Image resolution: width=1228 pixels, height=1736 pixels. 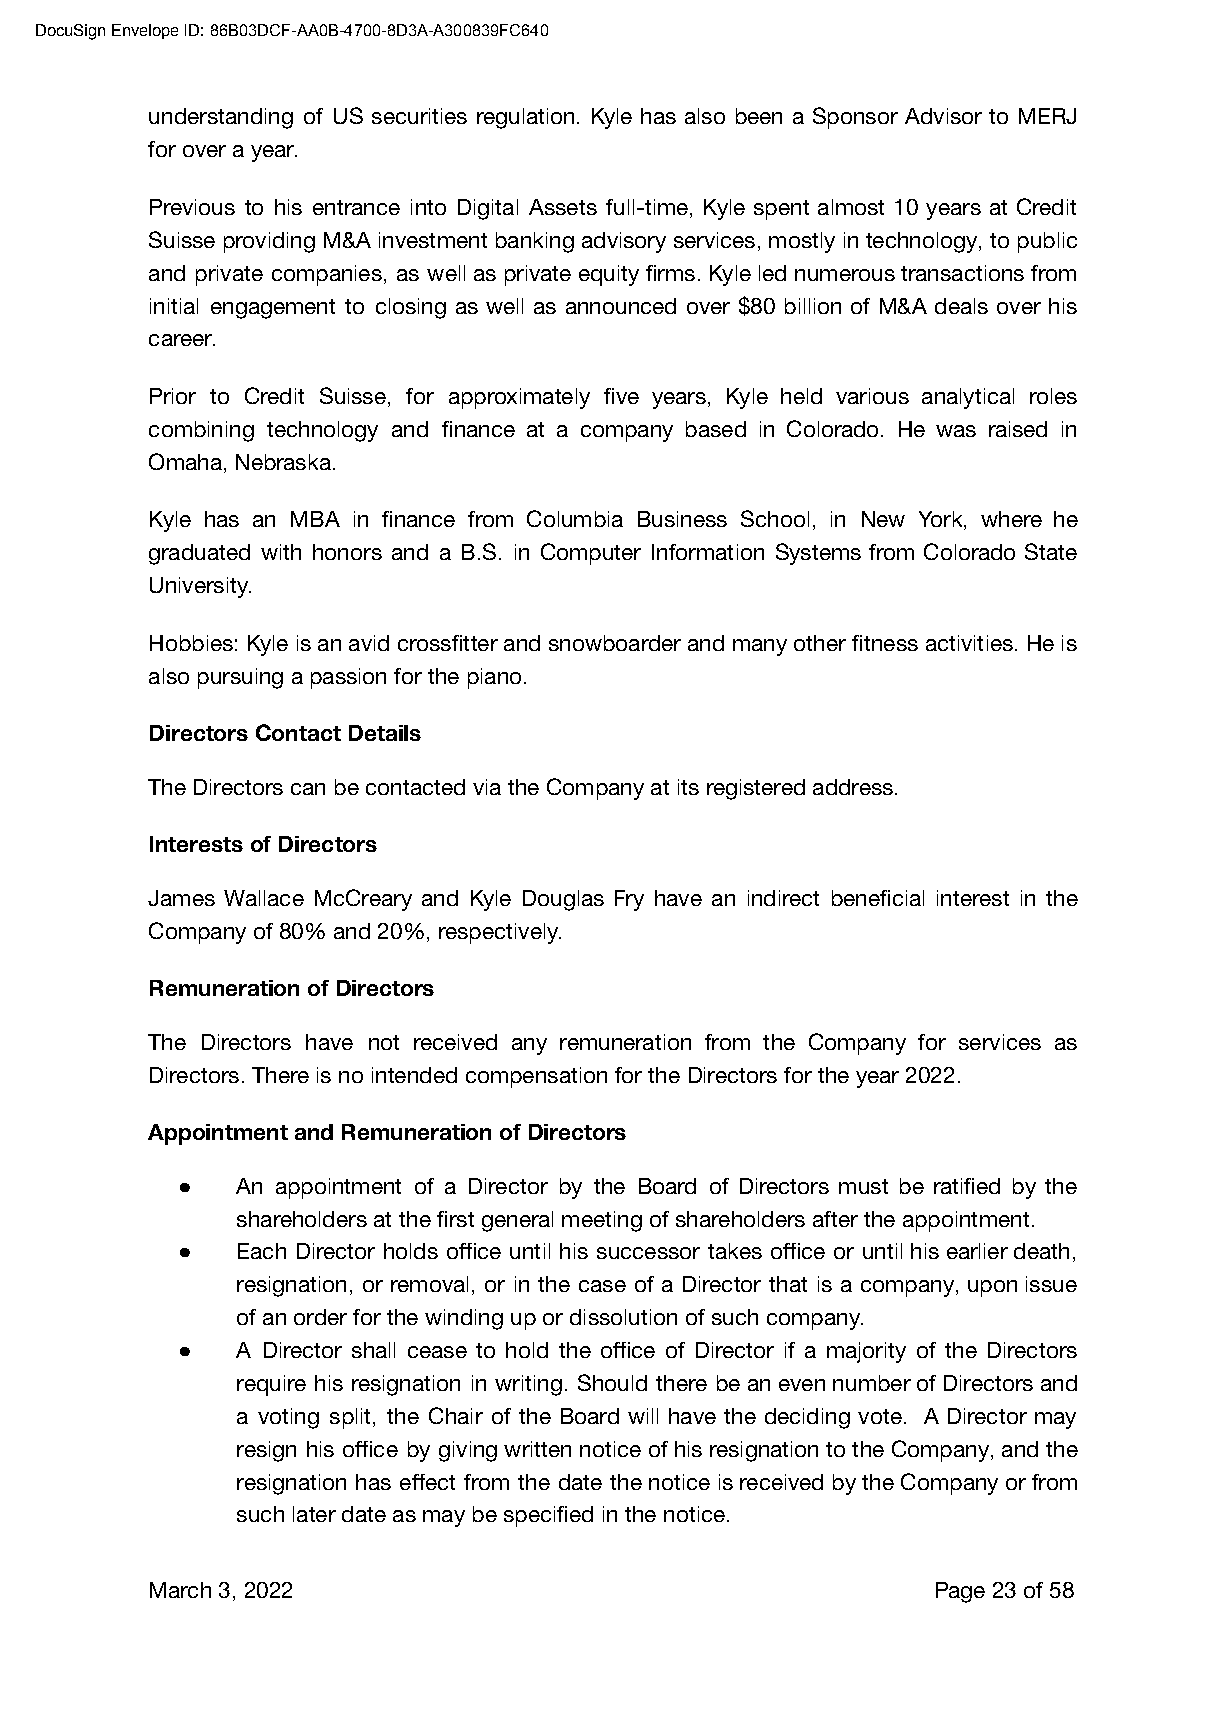 What do you see at coordinates (629, 900) in the image?
I see `Fry` at bounding box center [629, 900].
